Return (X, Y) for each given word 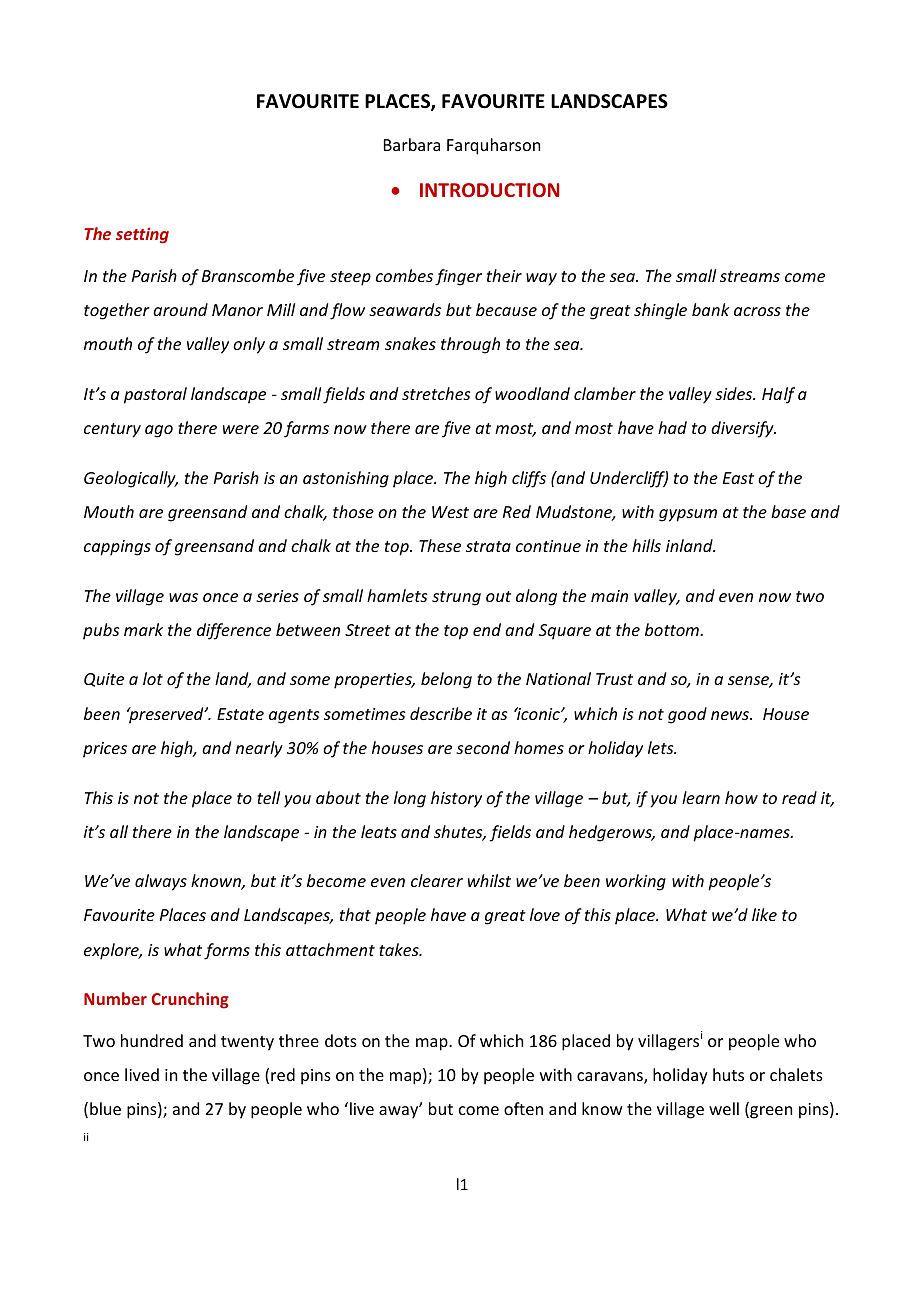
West (450, 512)
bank (710, 309)
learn (701, 797)
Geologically (131, 479)
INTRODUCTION (489, 190)
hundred (152, 1040)
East (738, 478)
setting (142, 235)
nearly (259, 749)
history (456, 799)
